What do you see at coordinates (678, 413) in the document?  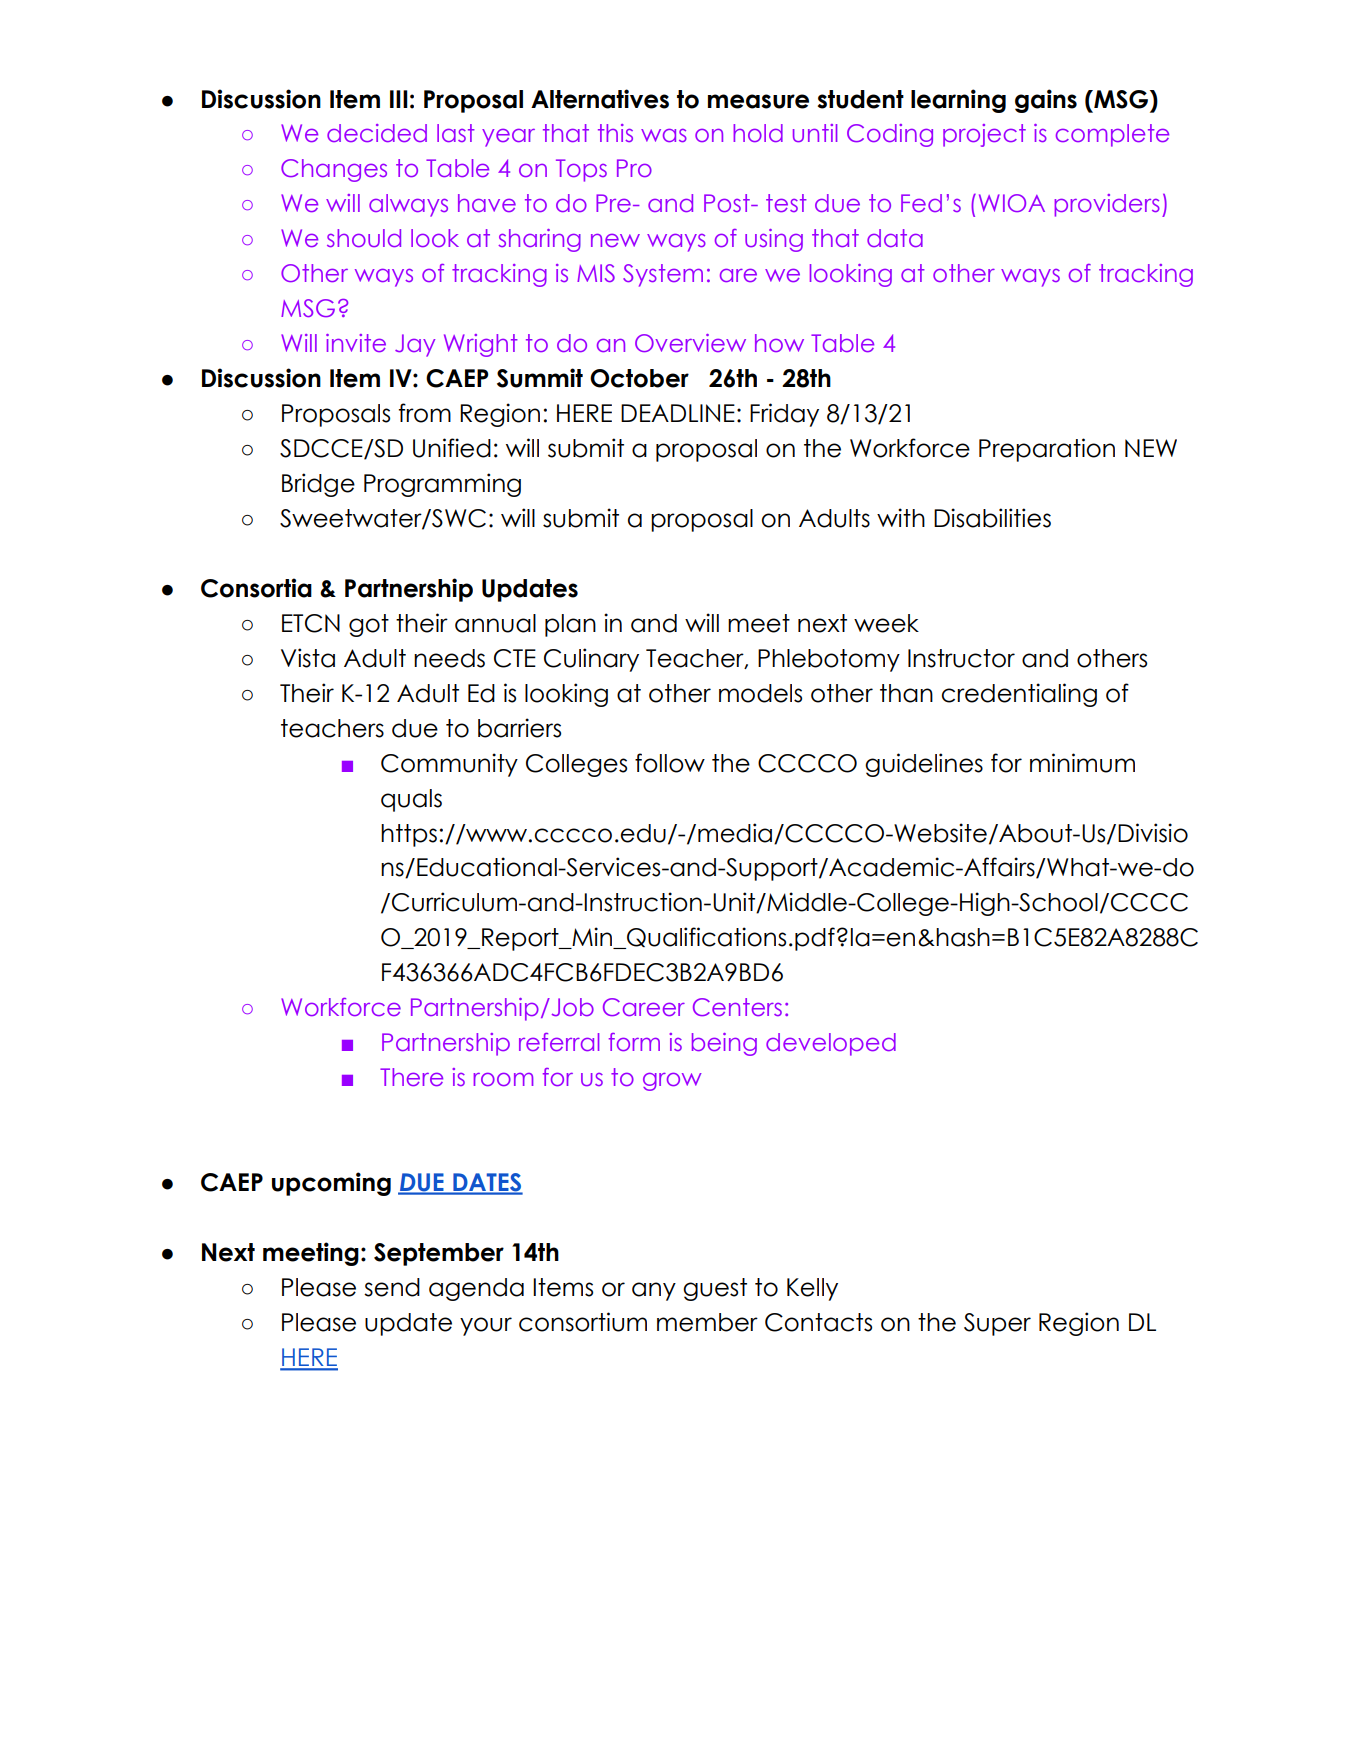 I see `DEADLINE` at bounding box center [678, 413].
